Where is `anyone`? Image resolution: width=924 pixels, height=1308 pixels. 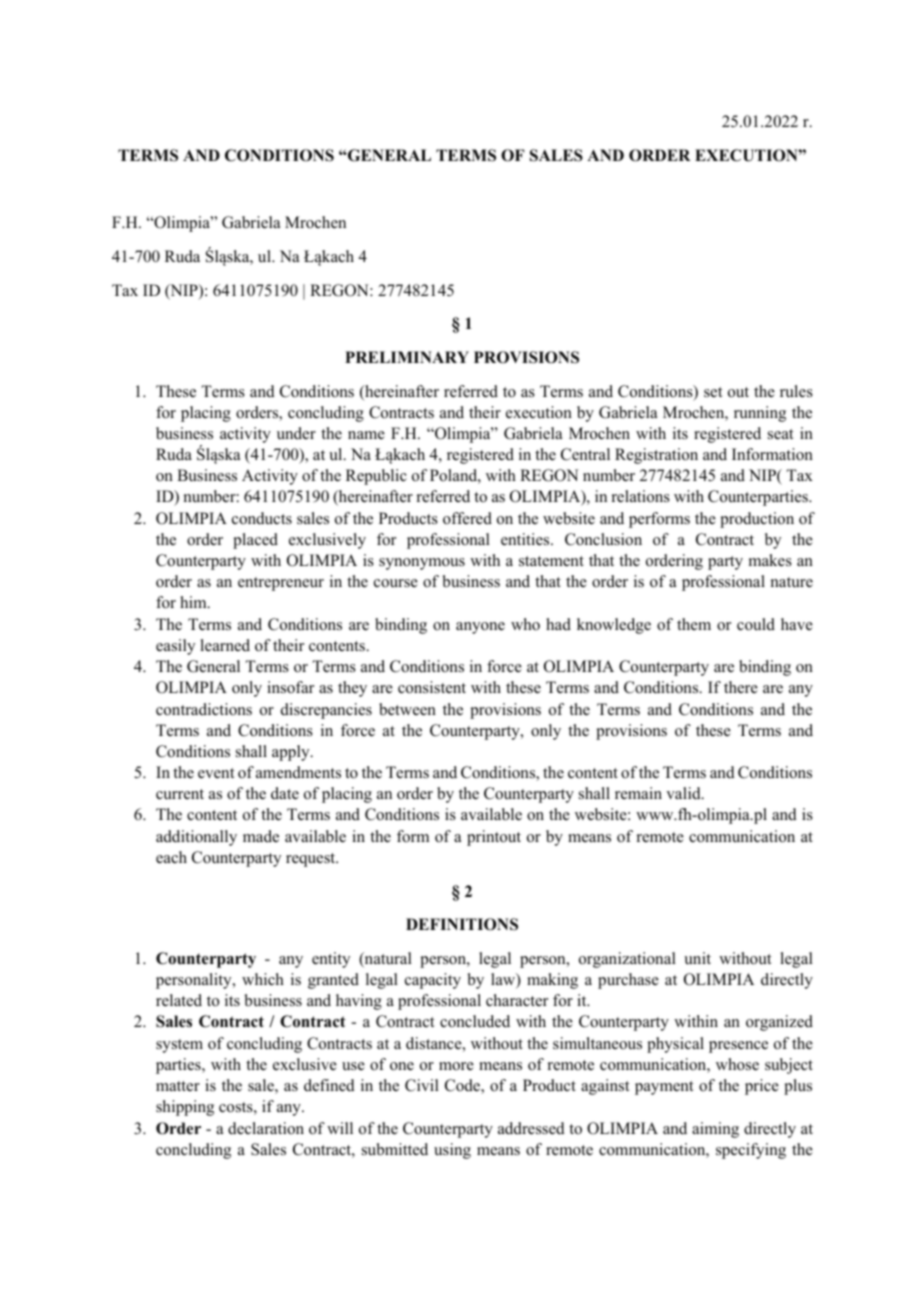 anyone is located at coordinates (480, 628).
